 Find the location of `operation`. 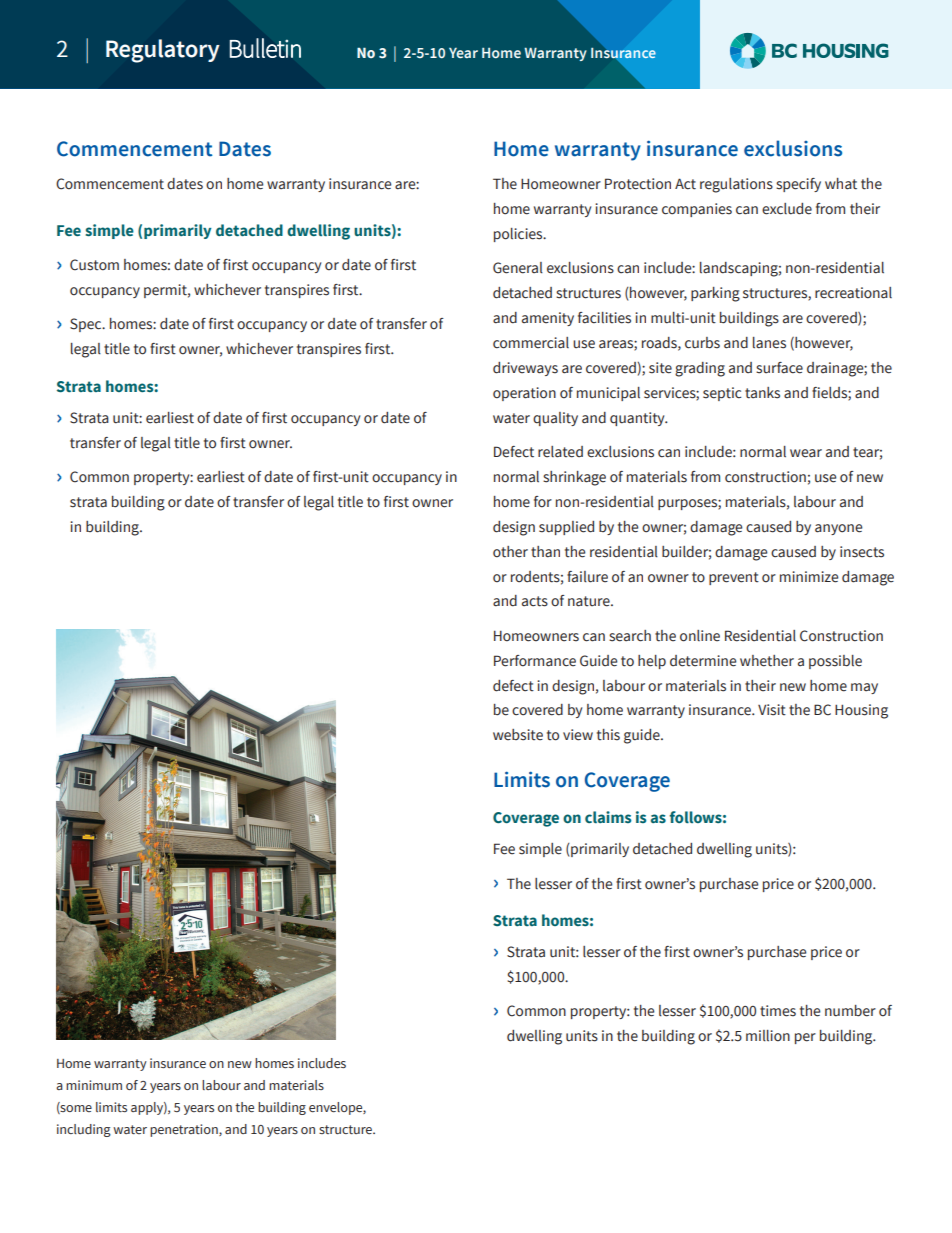

operation is located at coordinates (524, 394).
